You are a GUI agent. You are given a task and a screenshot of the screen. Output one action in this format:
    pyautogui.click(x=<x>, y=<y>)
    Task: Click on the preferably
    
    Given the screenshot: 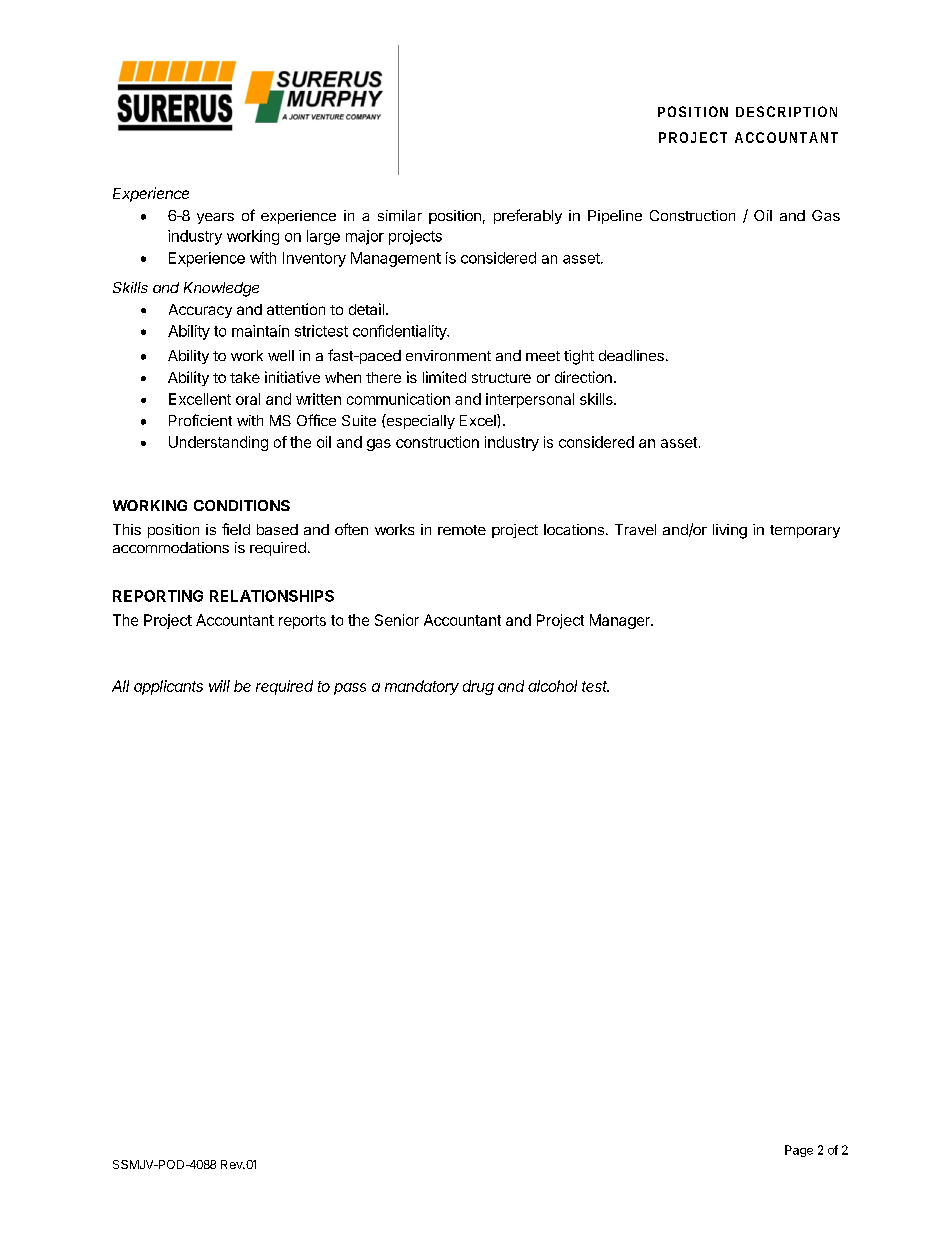 What is the action you would take?
    pyautogui.click(x=528, y=216)
